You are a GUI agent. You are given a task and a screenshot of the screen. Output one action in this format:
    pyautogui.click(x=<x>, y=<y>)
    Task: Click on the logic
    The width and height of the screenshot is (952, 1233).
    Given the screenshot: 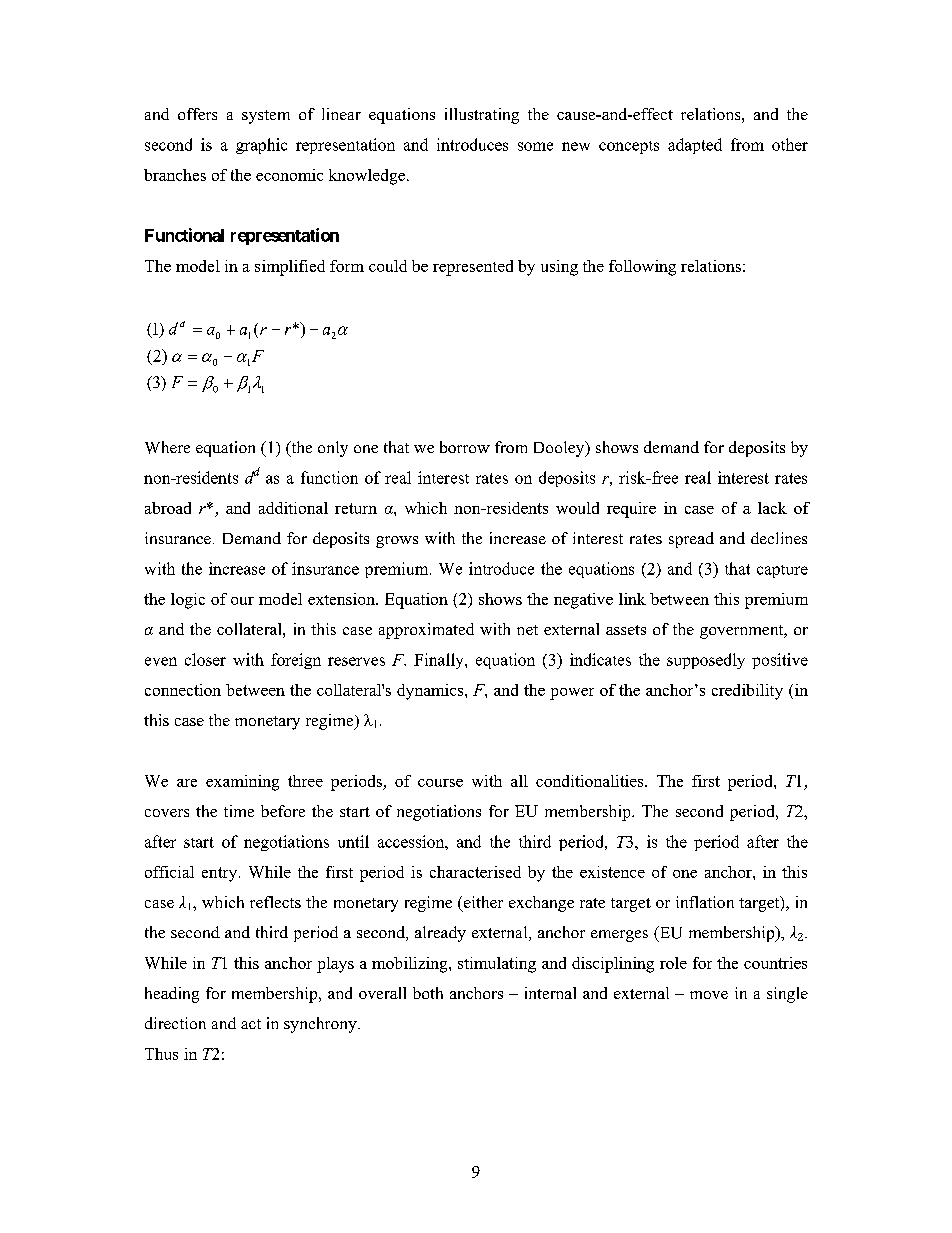 What is the action you would take?
    pyautogui.click(x=188, y=601)
